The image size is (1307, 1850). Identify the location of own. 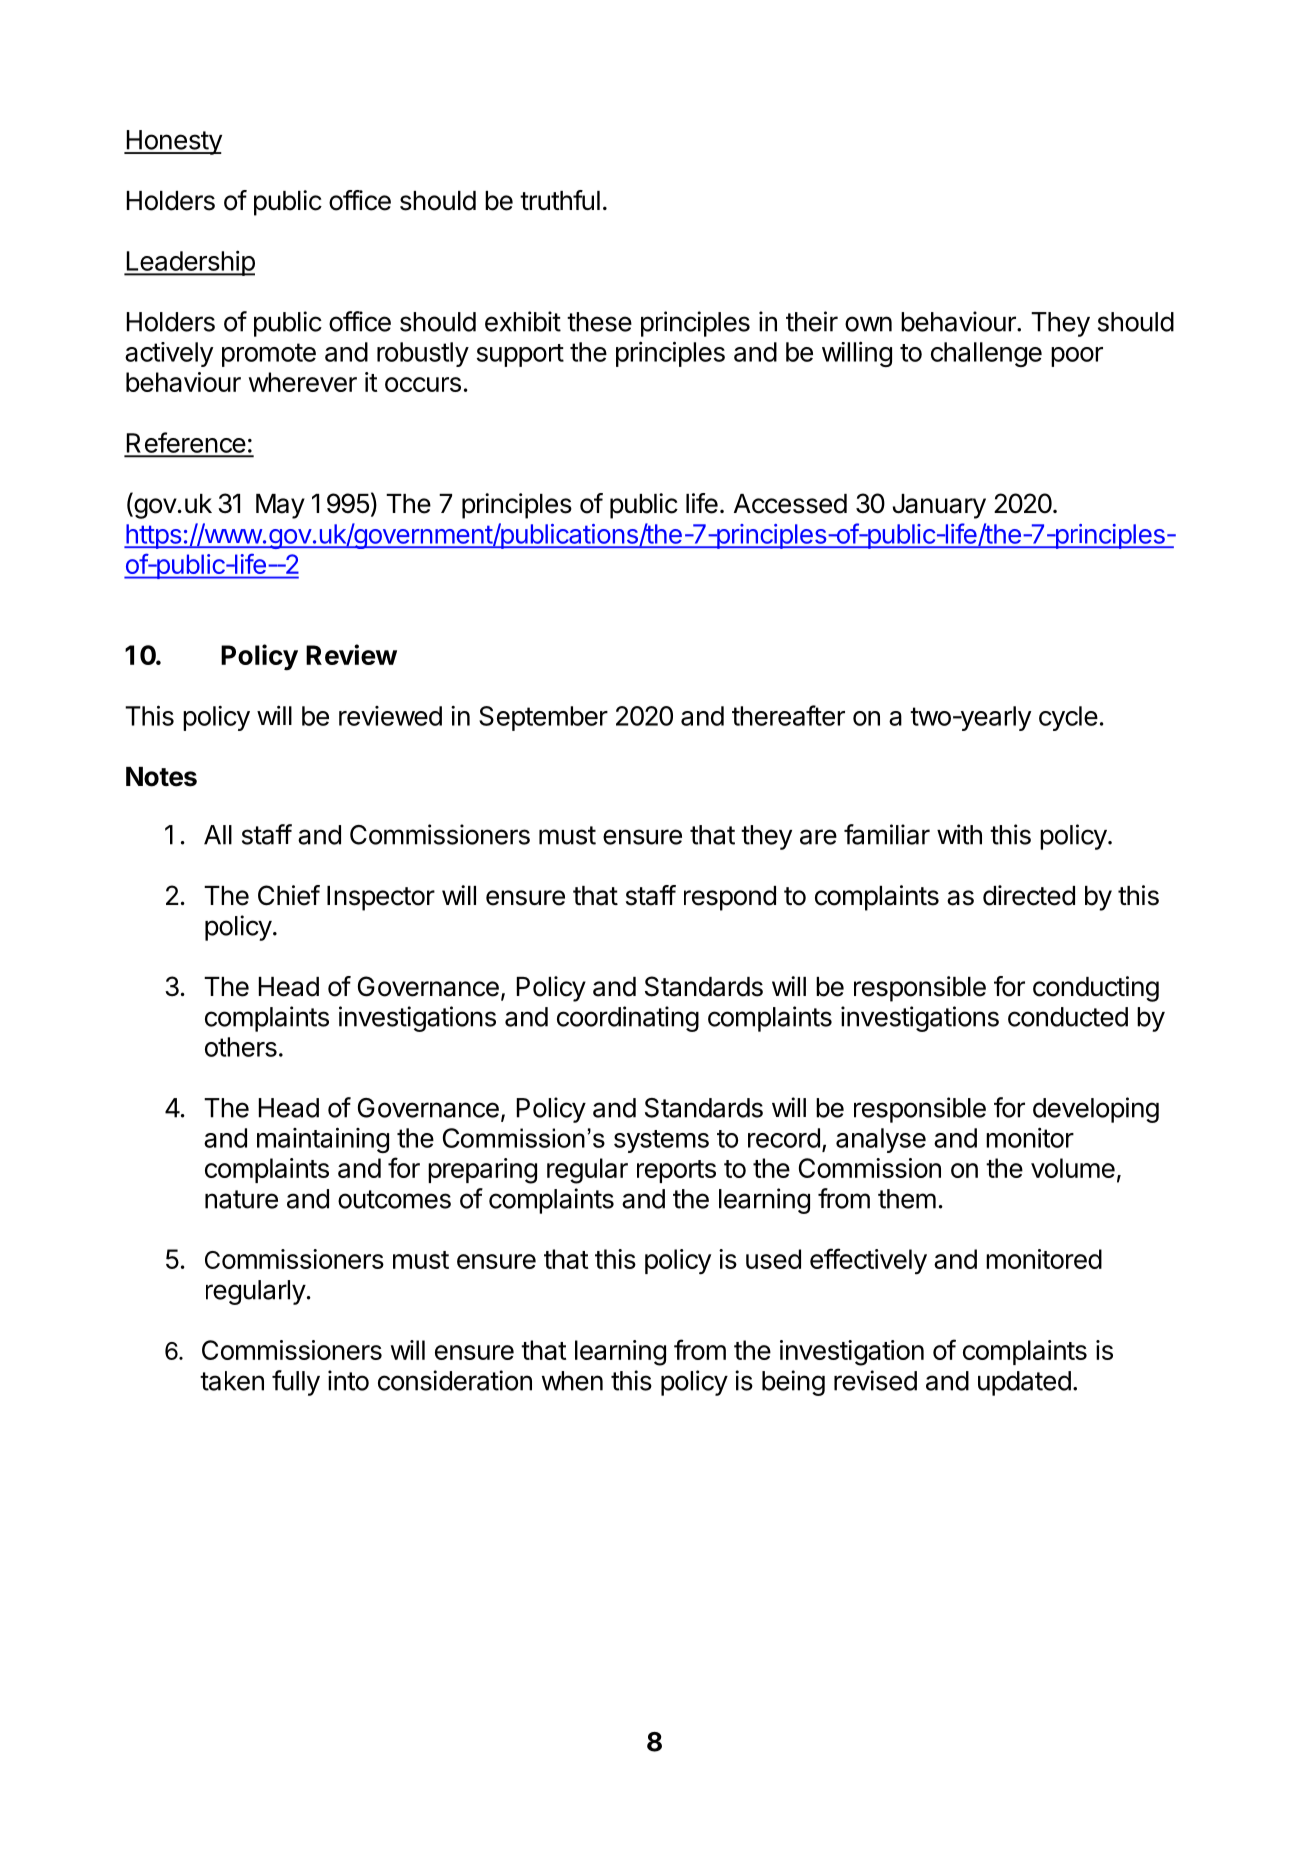
(868, 324).
